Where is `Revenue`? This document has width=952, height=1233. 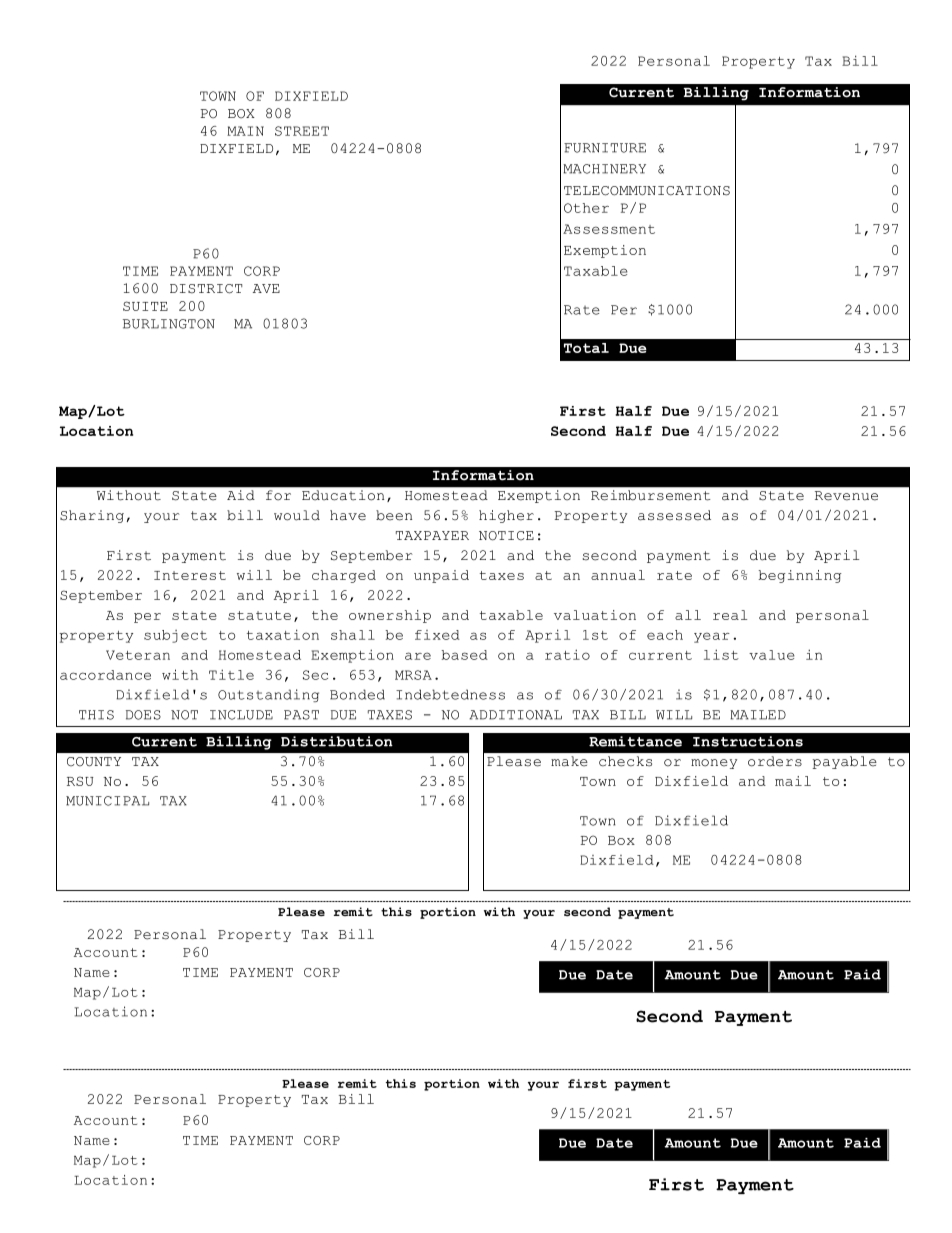 Revenue is located at coordinates (846, 496).
